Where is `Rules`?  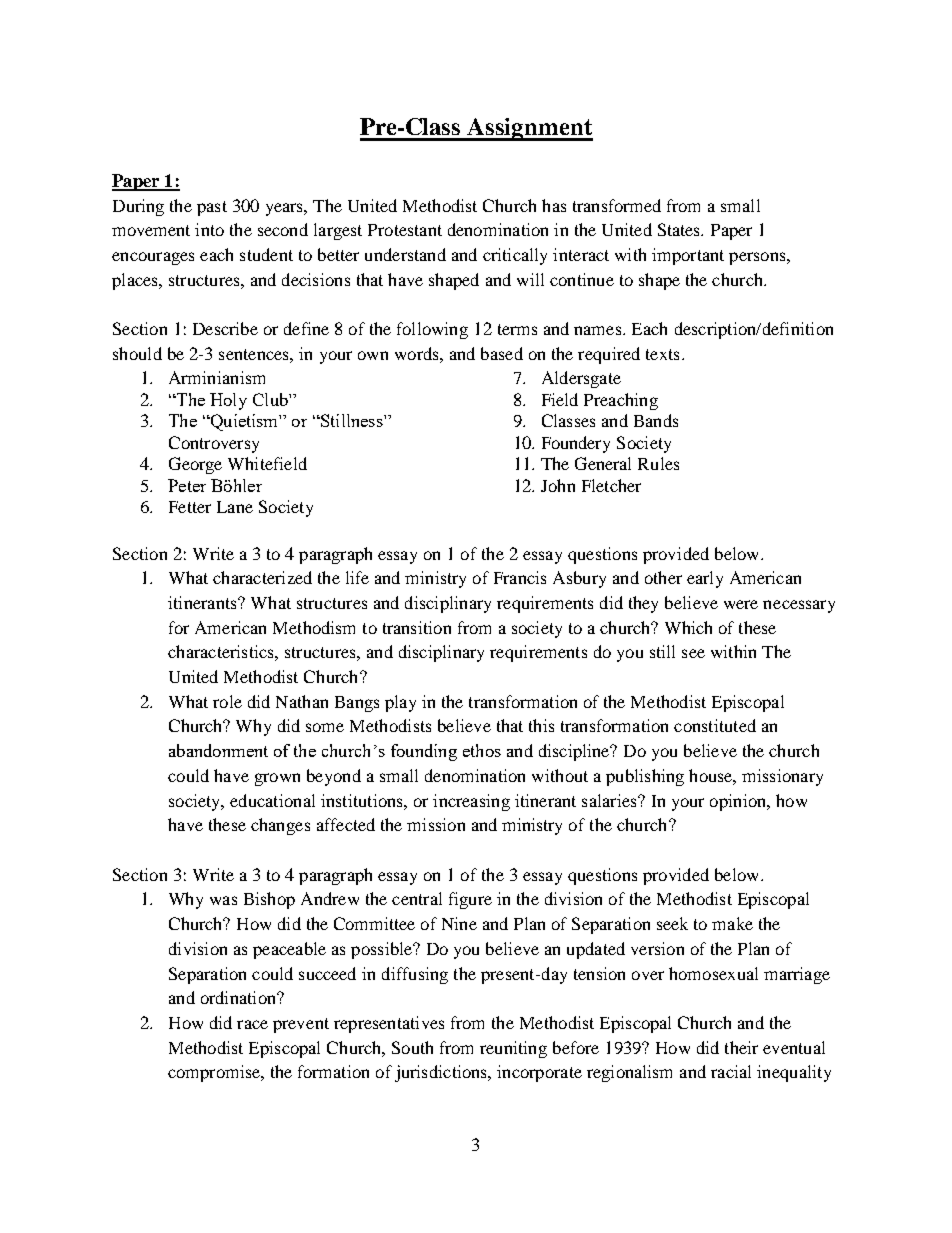
Rules is located at coordinates (658, 463).
